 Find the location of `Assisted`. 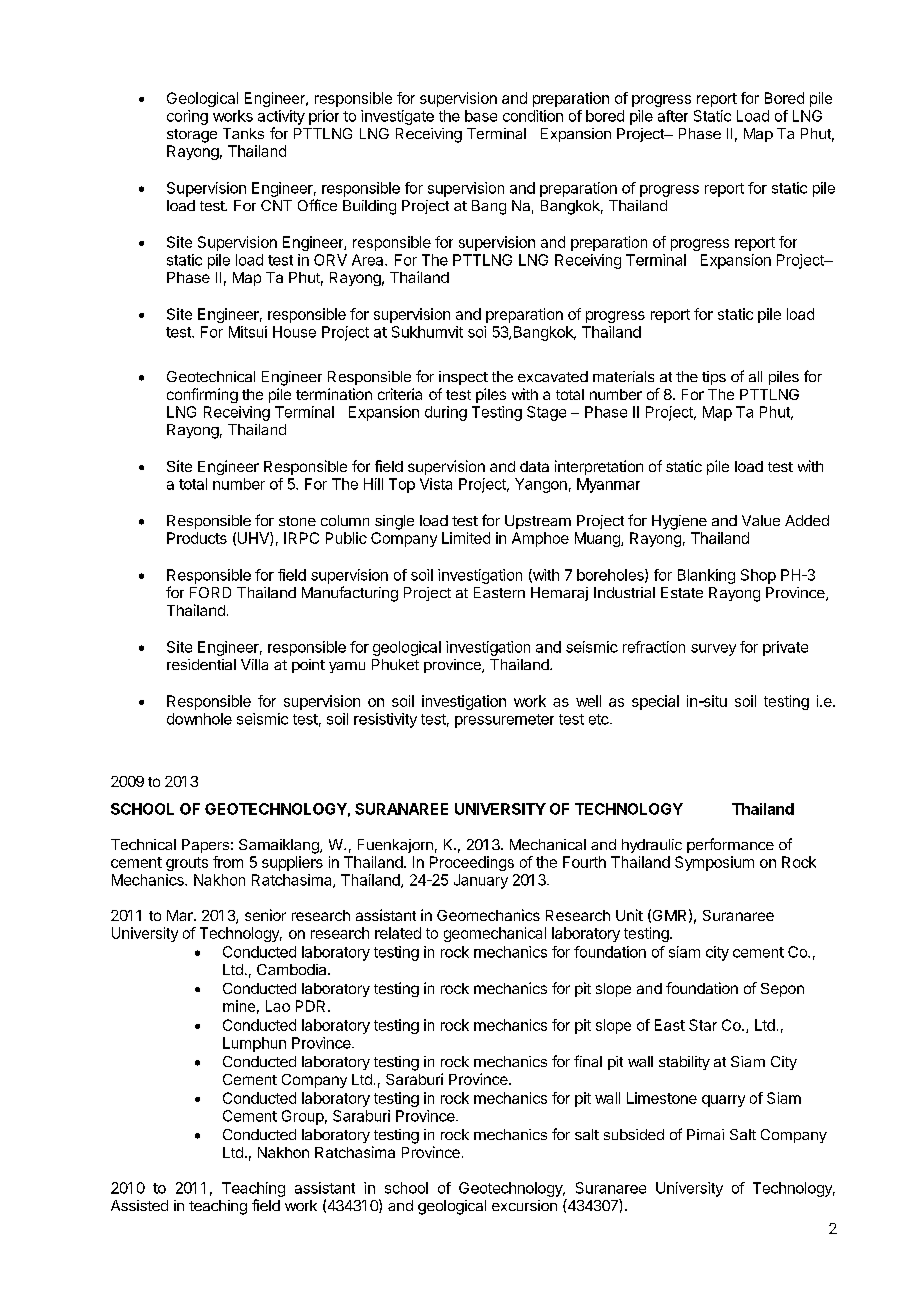

Assisted is located at coordinates (139, 1205).
